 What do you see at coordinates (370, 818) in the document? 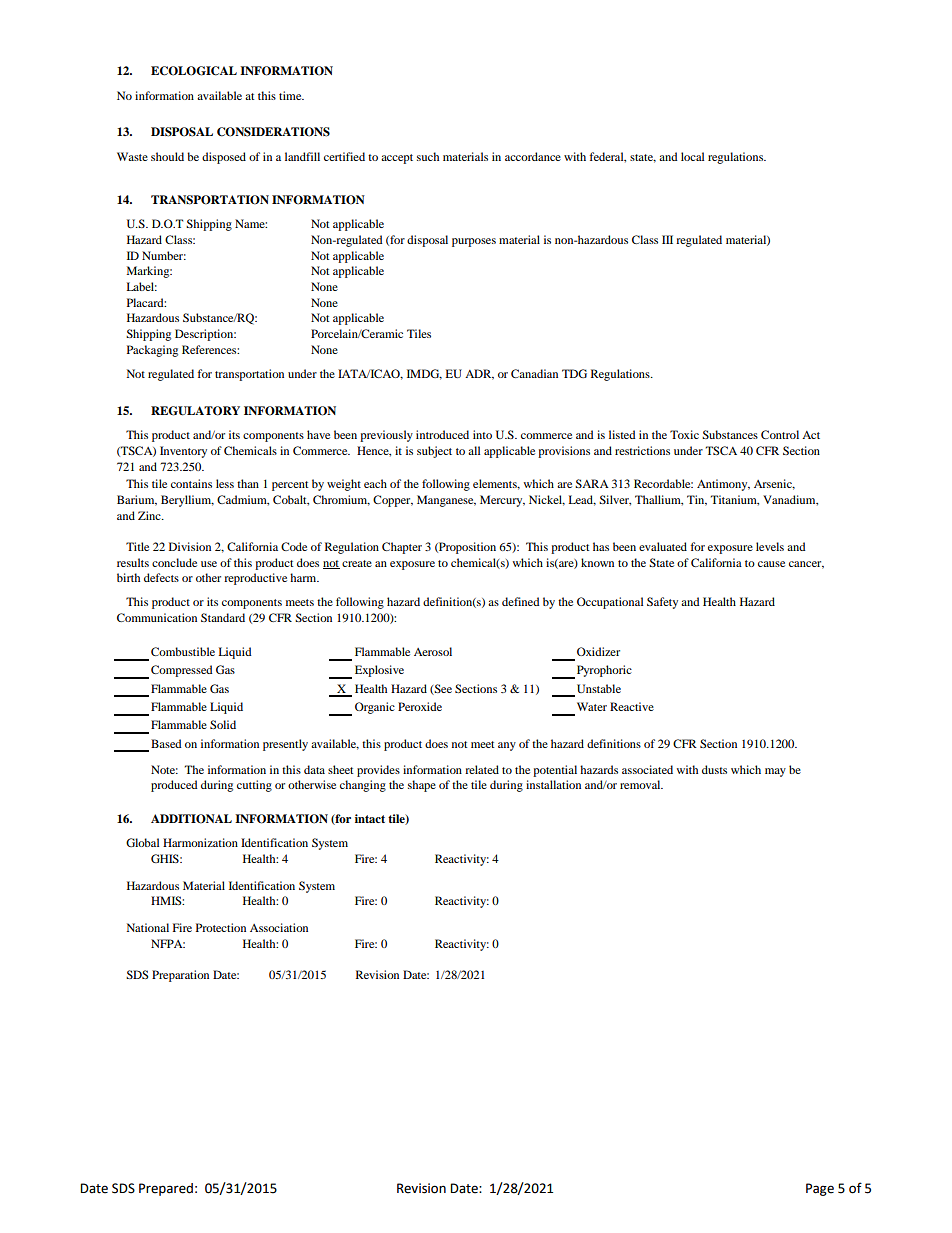
I see `intact` at bounding box center [370, 818].
